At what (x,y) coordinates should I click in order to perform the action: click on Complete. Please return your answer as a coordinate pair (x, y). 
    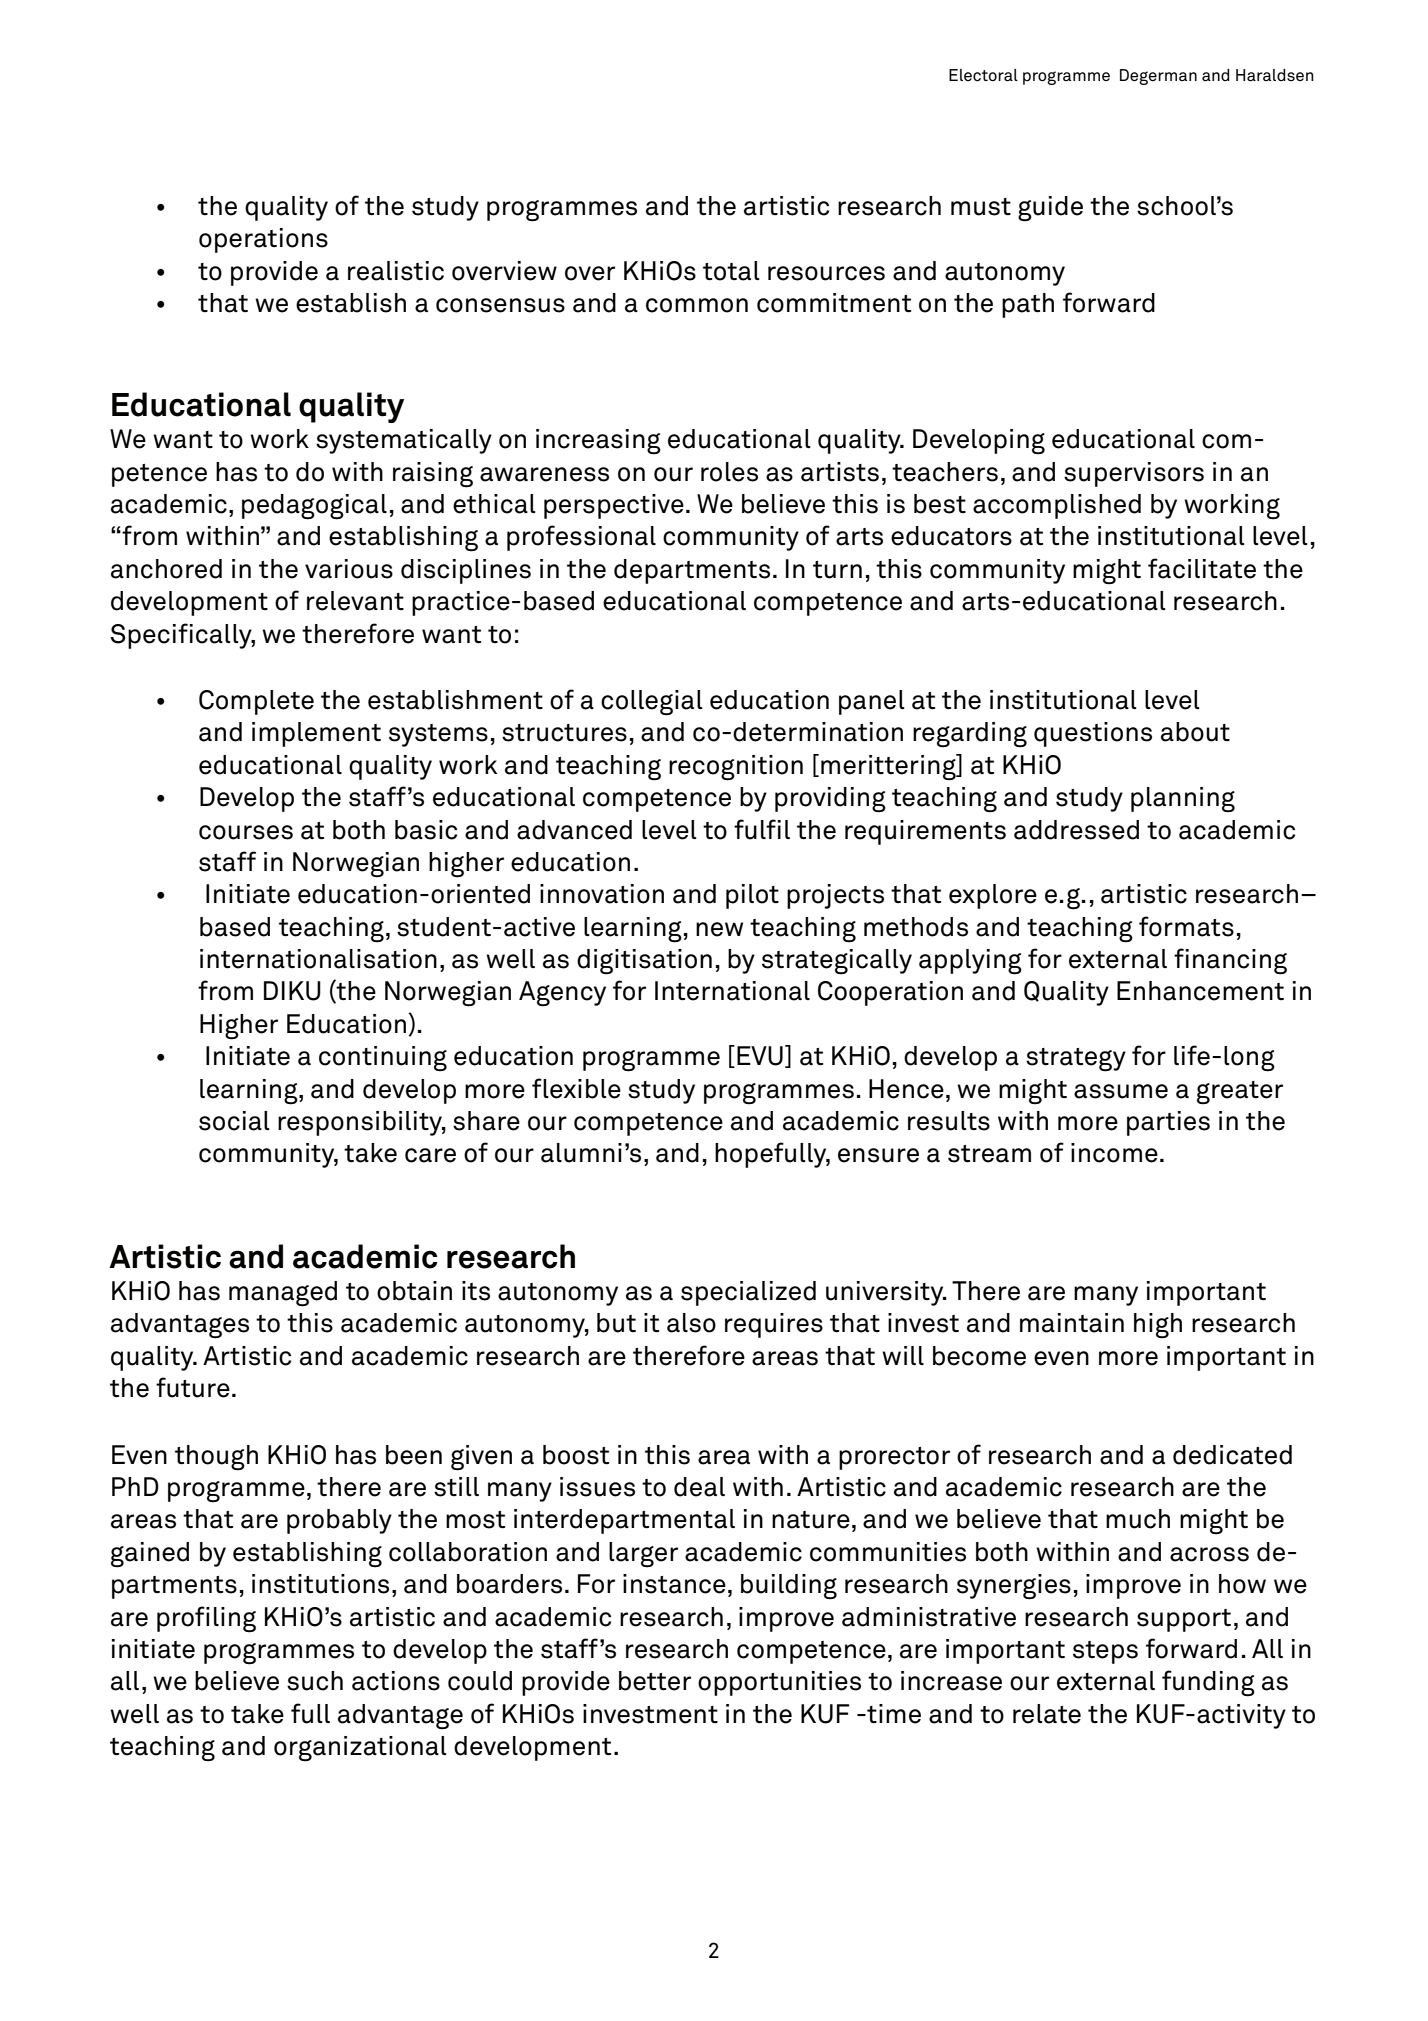
    Looking at the image, I should click on (256, 702).
